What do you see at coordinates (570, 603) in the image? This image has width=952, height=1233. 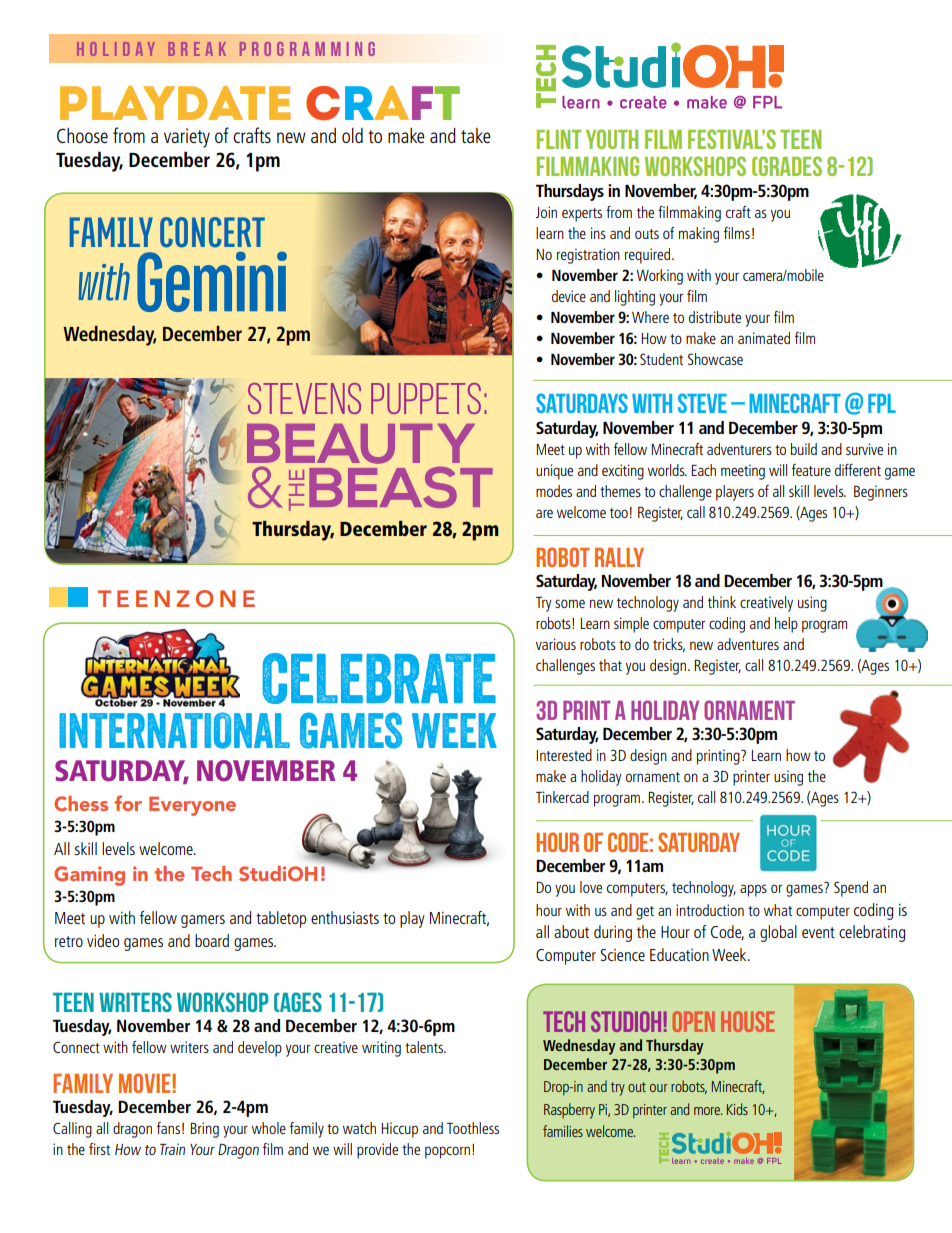 I see `some` at bounding box center [570, 603].
